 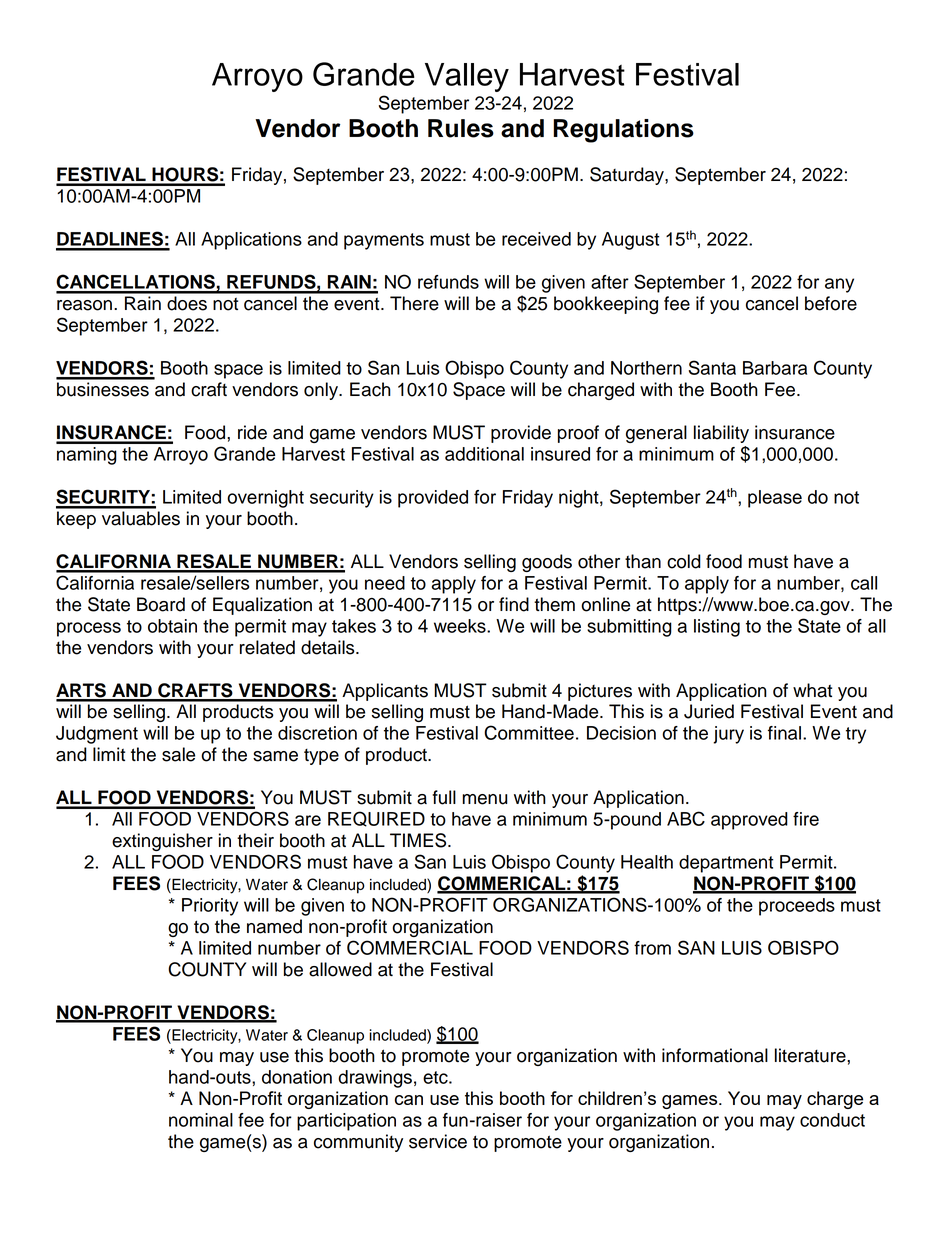 I want to click on weeks, so click(x=461, y=626).
